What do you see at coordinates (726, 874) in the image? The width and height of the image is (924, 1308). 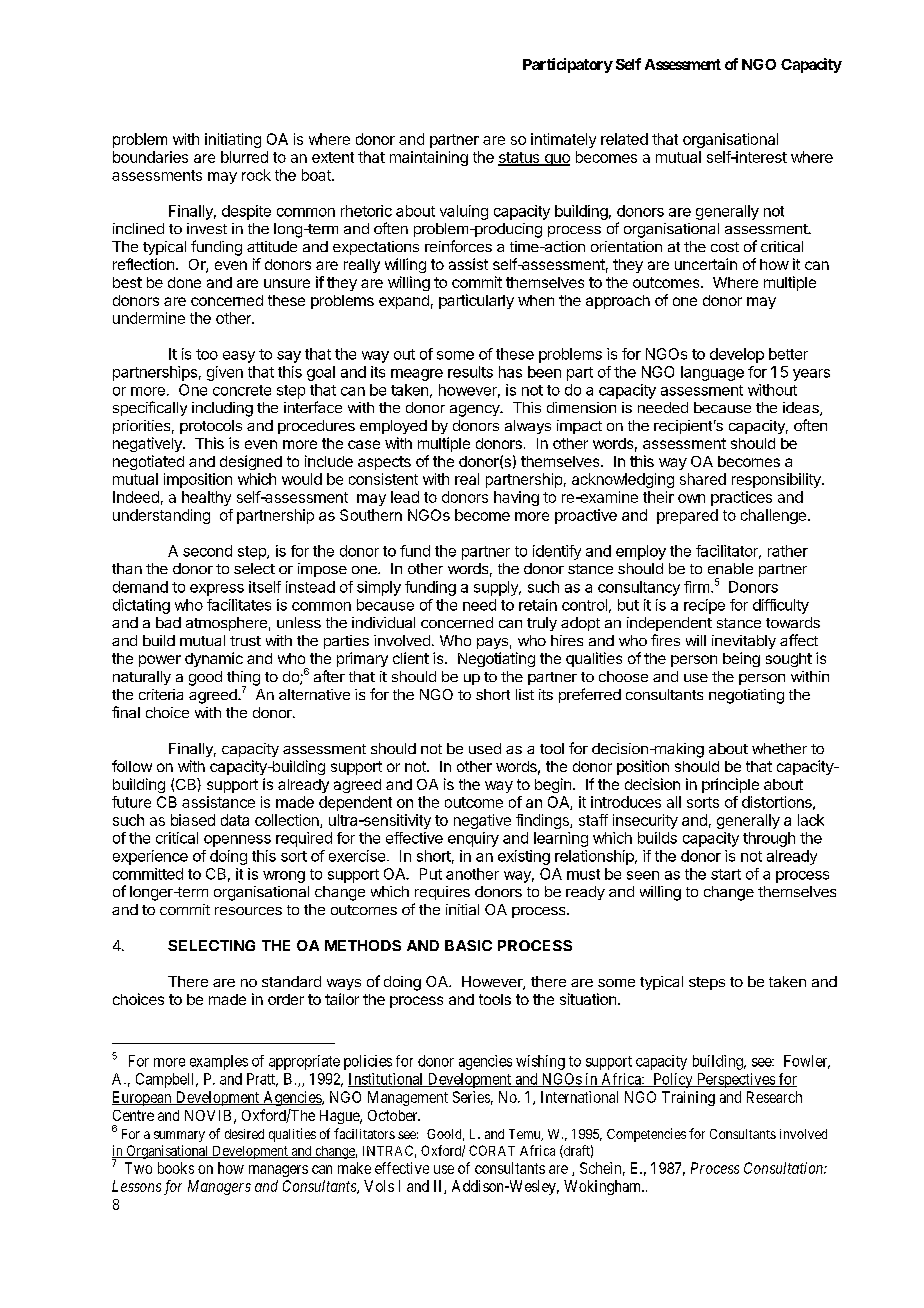 I see `start` at bounding box center [726, 874].
